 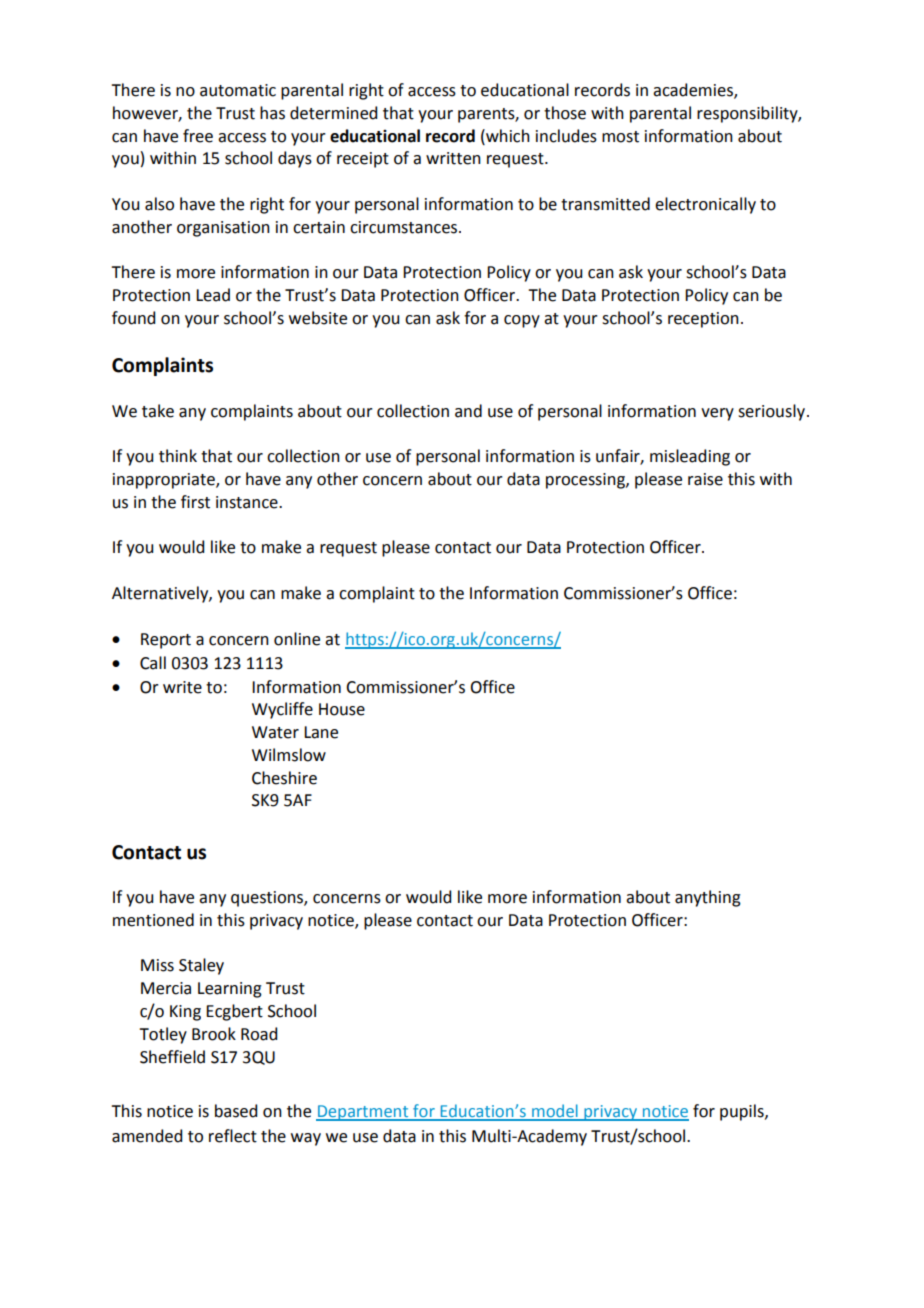 I want to click on House, so click(x=342, y=709).
